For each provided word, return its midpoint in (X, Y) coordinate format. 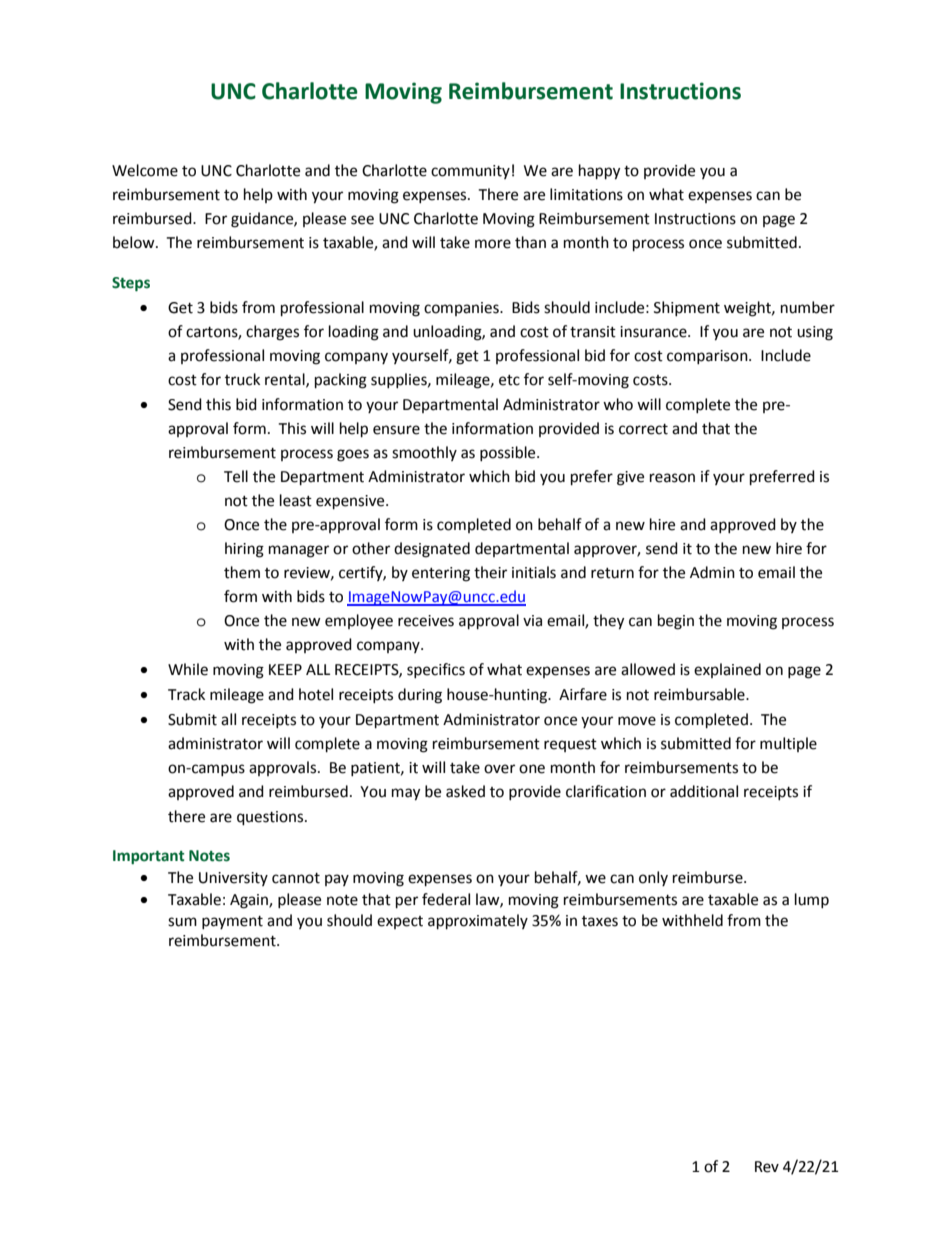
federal (446, 899)
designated (432, 550)
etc (509, 380)
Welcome (145, 170)
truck (242, 379)
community (470, 172)
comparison (708, 357)
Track (186, 694)
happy (599, 172)
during (420, 696)
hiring (244, 550)
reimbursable (700, 694)
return (612, 573)
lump (812, 900)
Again (250, 901)
